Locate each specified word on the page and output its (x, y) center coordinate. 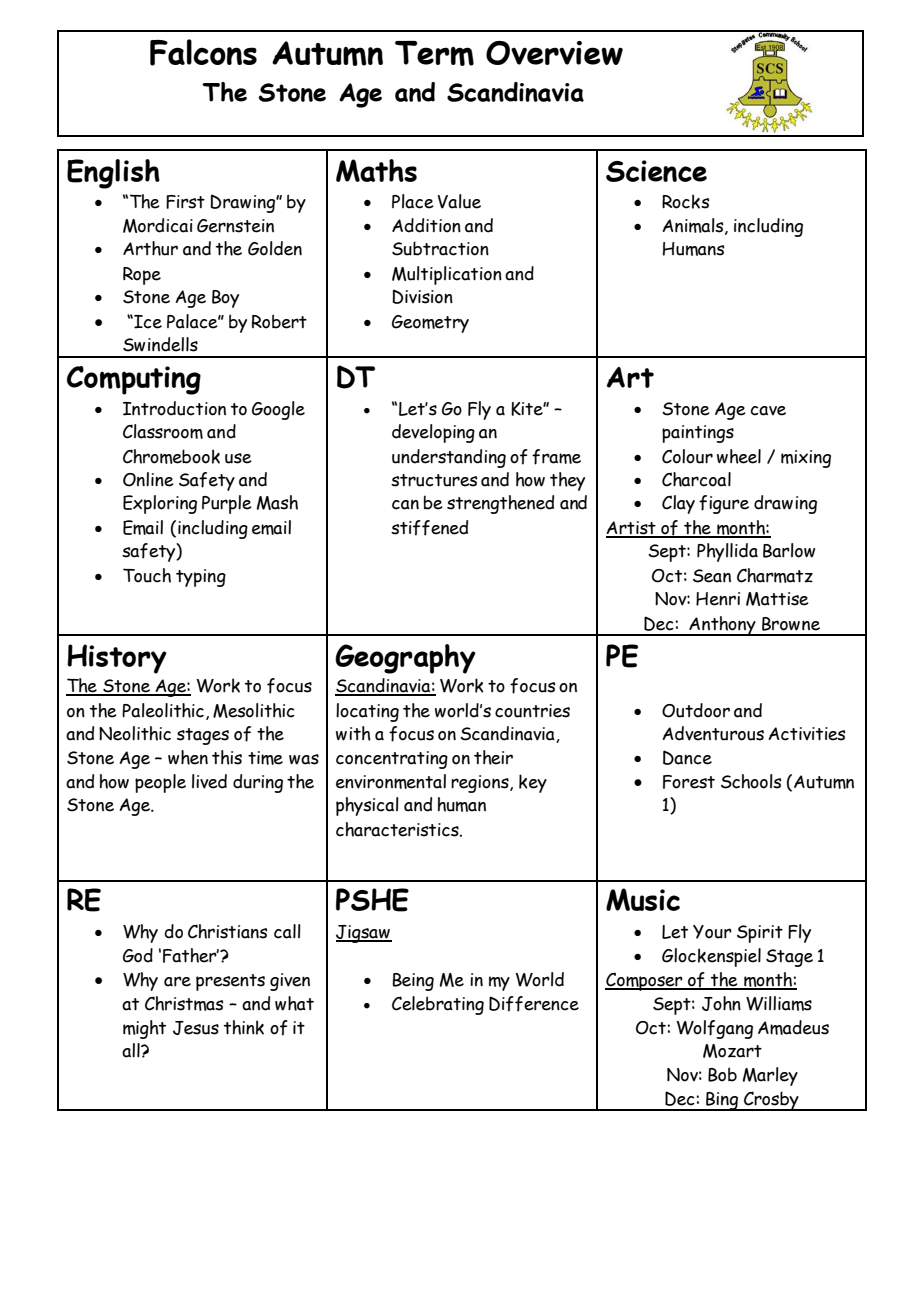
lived (209, 781)
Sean (712, 576)
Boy (225, 299)
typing (201, 578)
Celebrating (438, 1005)
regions (481, 784)
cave (768, 411)
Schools (751, 781)
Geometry (430, 324)
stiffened (429, 528)
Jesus (196, 1028)
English (113, 174)
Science (656, 171)
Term (434, 53)
